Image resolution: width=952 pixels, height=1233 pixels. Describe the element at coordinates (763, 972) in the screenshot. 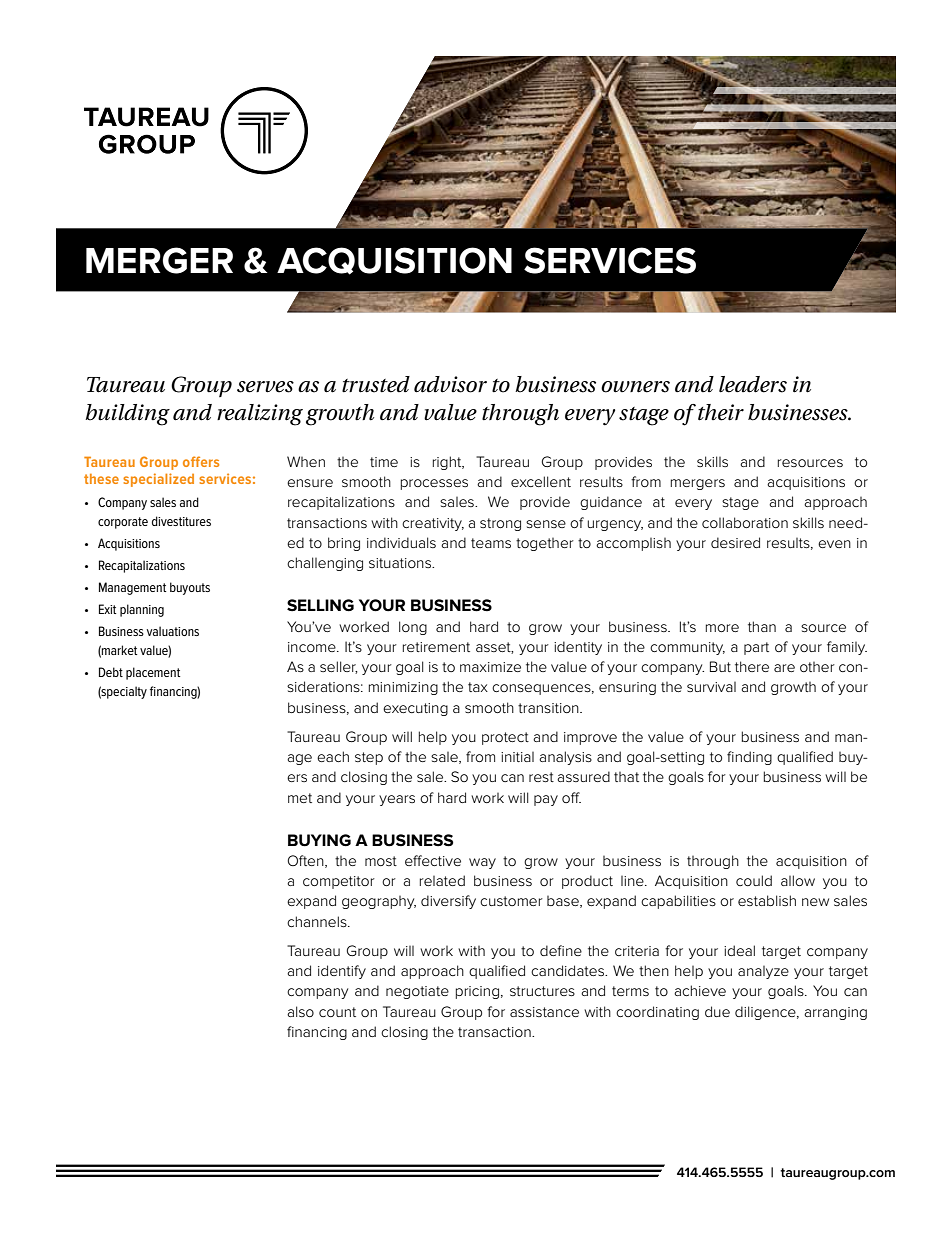

I see `analyze` at that location.
